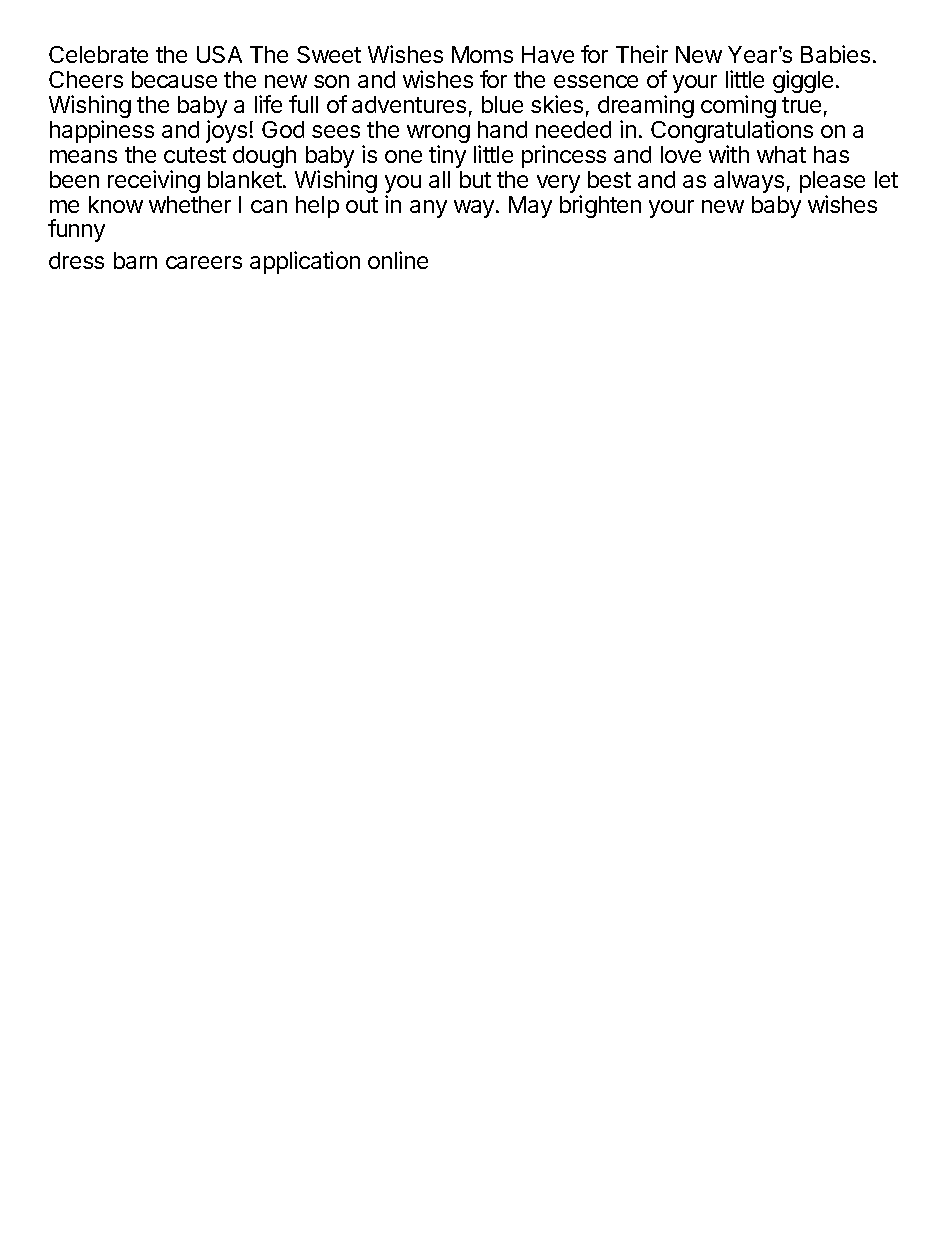 Image resolution: width=952 pixels, height=1233 pixels. What do you see at coordinates (398, 260) in the screenshot?
I see `online` at bounding box center [398, 260].
